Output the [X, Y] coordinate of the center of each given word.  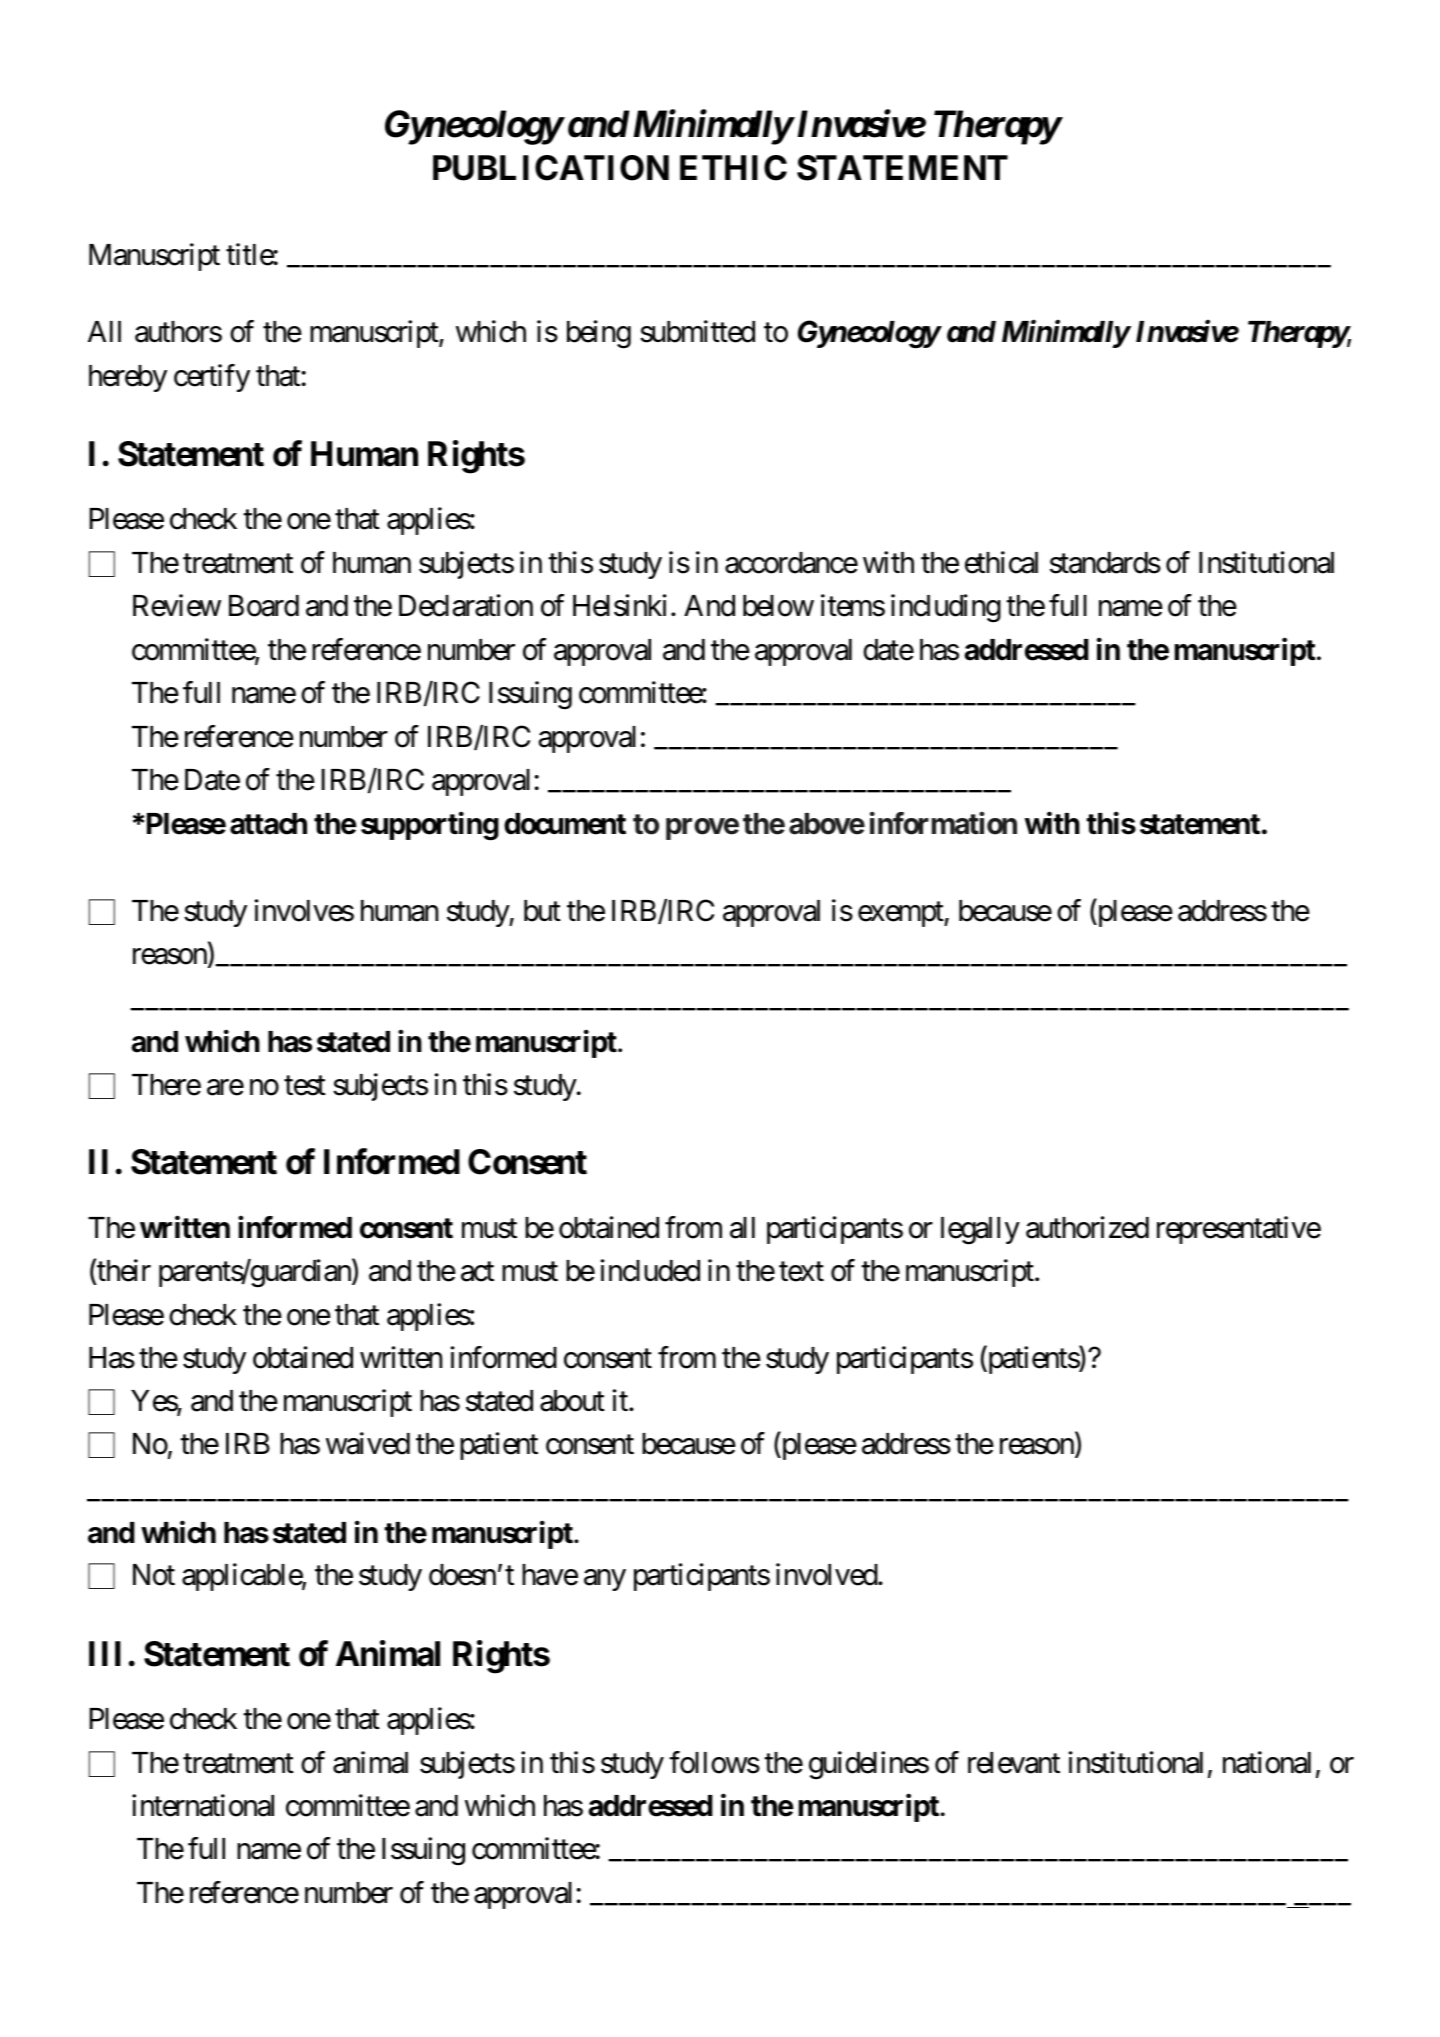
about [572, 1401]
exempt [901, 914]
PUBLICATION [551, 168]
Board [264, 606]
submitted [697, 332]
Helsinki [620, 605]
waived [368, 1443]
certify [212, 378]
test [305, 1086]
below [778, 606]
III [105, 1653]
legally [980, 1231]
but [542, 911]
